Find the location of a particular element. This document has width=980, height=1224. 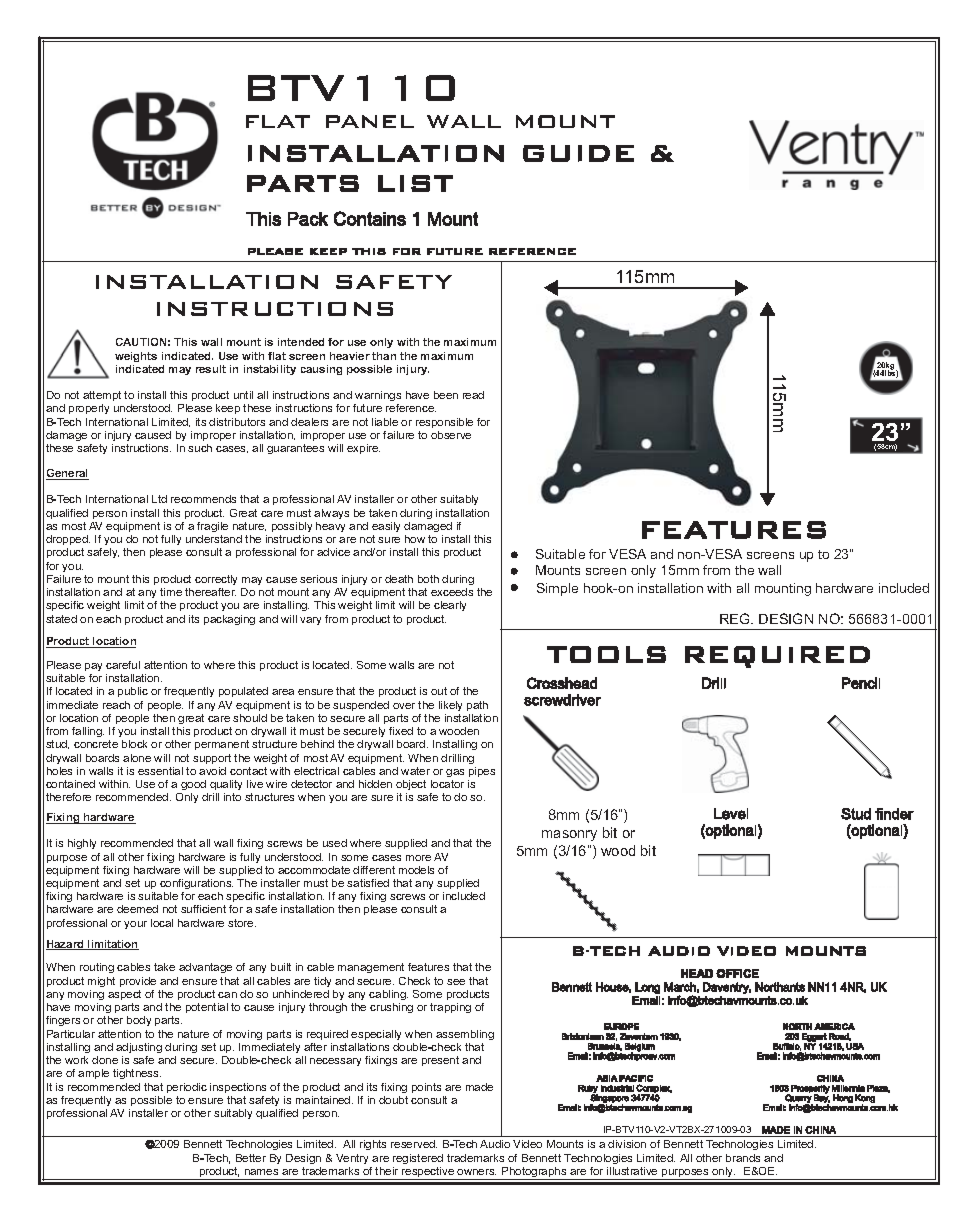

periodic is located at coordinates (187, 1088).
